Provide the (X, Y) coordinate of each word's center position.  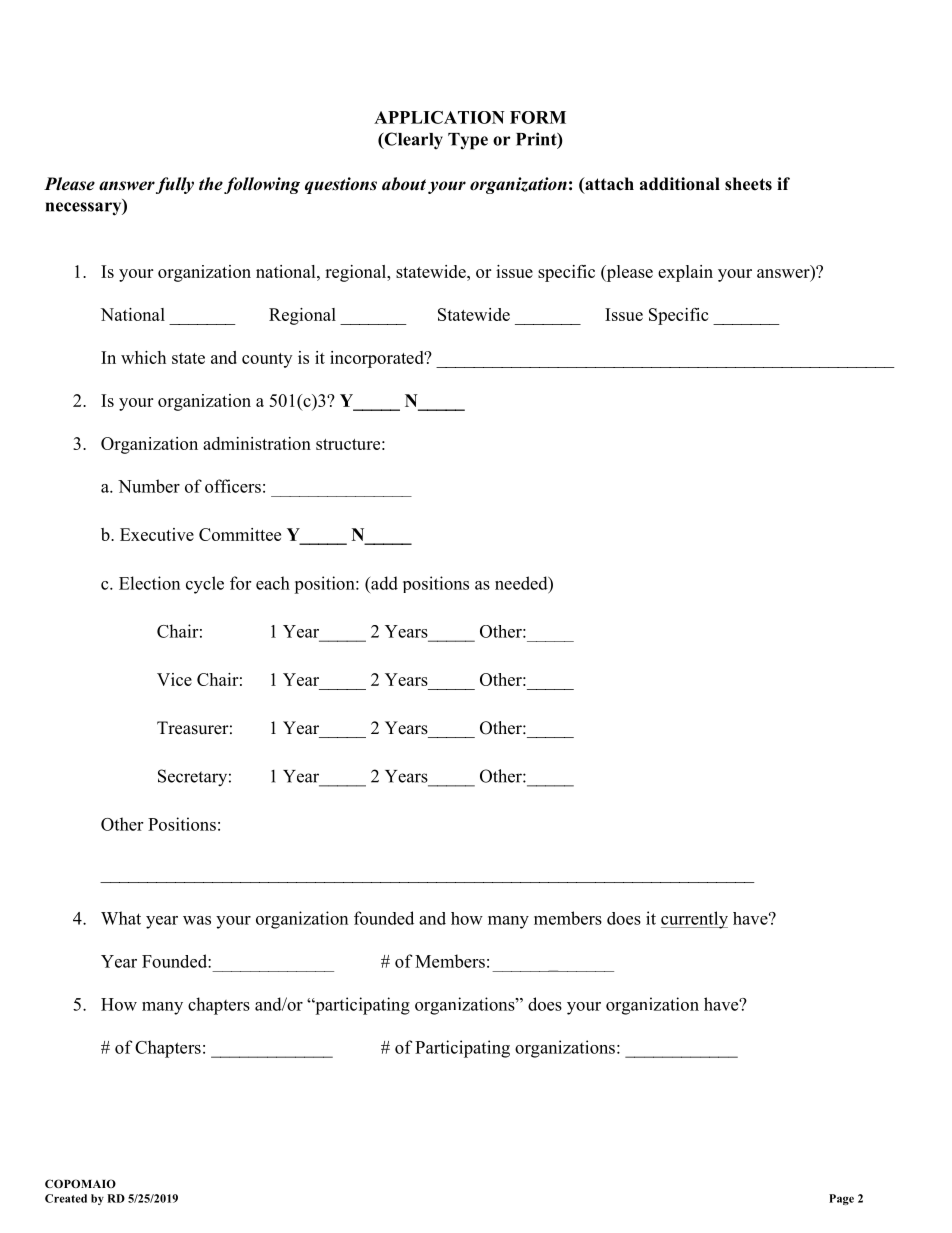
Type (468, 141)
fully (175, 185)
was (197, 920)
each (273, 583)
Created (66, 1198)
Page (841, 1199)
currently (694, 920)
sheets (748, 184)
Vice (174, 679)
